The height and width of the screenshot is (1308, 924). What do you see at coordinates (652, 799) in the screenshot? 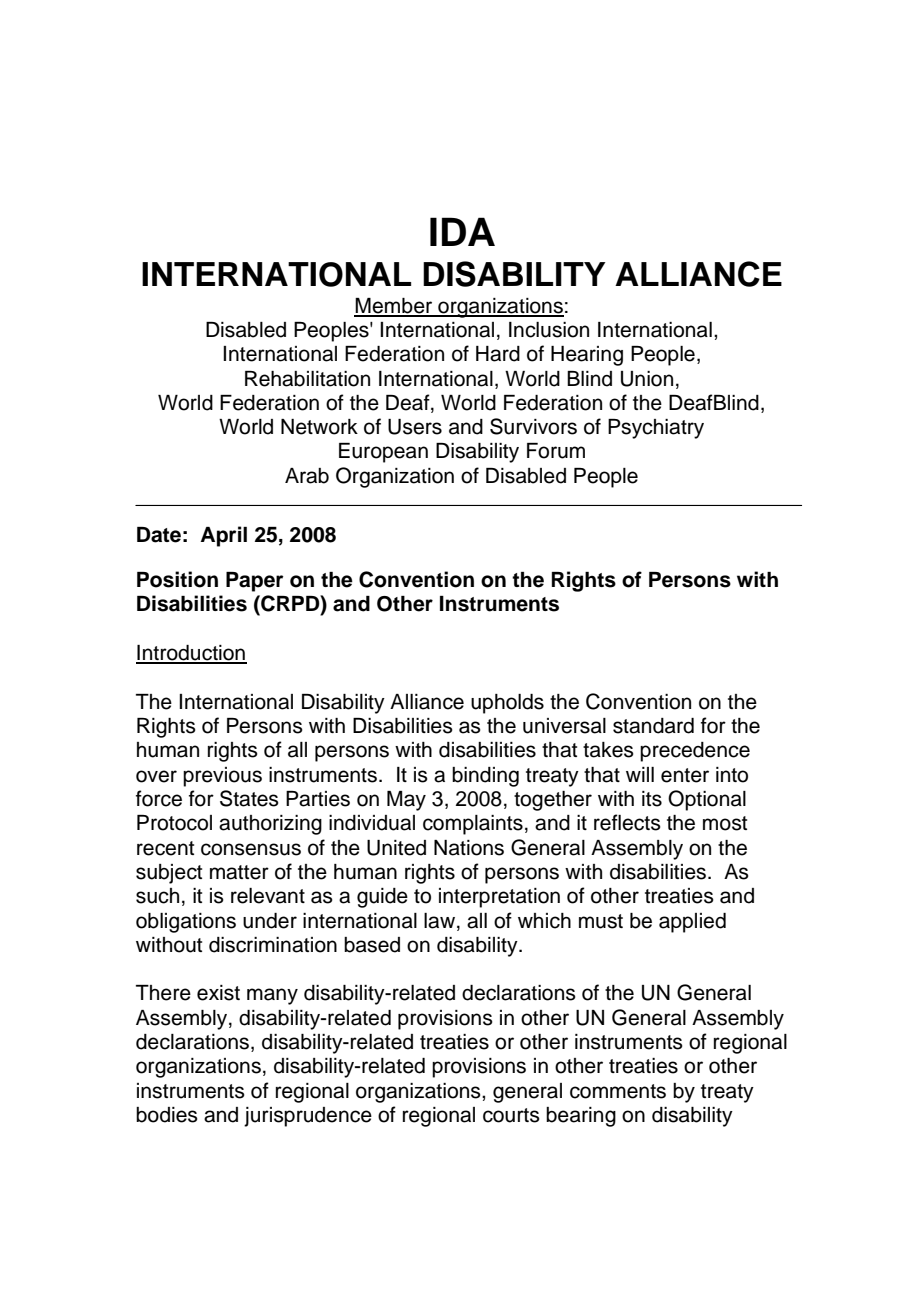
I see `its` at bounding box center [652, 799].
